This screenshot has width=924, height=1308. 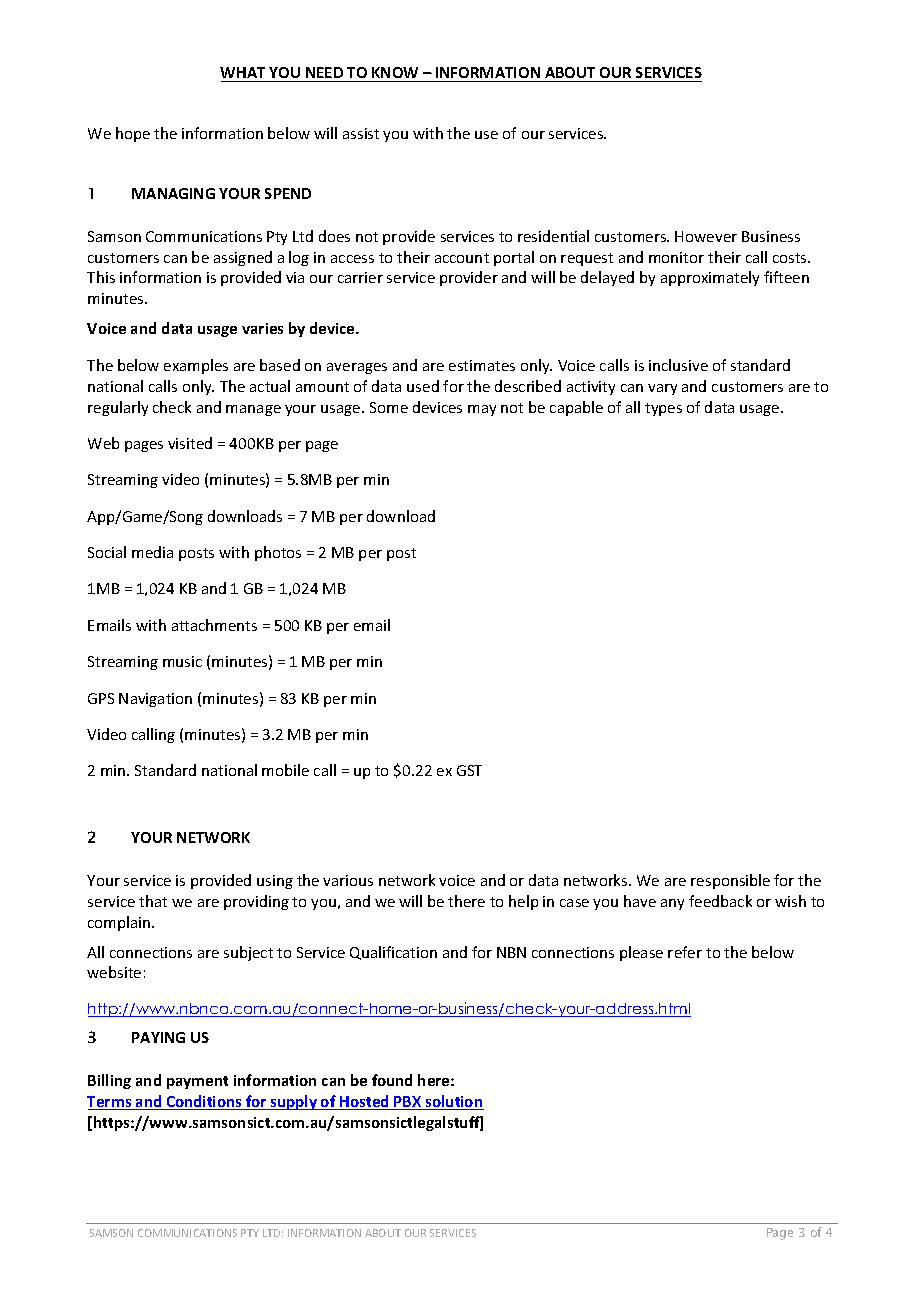 What do you see at coordinates (395, 74) in the screenshot?
I see `KNOW` at bounding box center [395, 74].
